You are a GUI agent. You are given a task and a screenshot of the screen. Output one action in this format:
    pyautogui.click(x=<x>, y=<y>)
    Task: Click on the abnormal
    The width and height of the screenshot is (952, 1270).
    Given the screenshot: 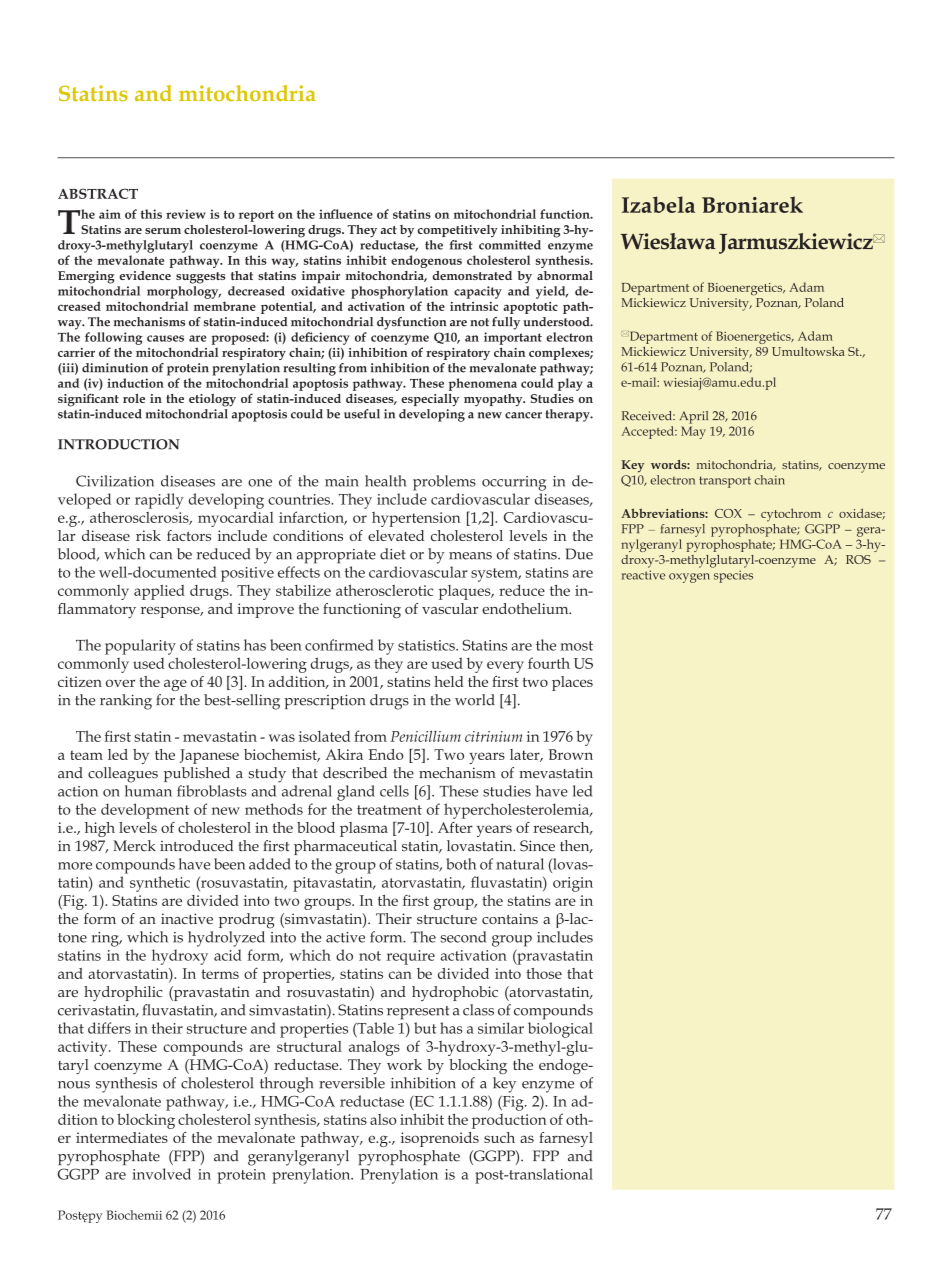 What is the action you would take?
    pyautogui.click(x=565, y=275)
